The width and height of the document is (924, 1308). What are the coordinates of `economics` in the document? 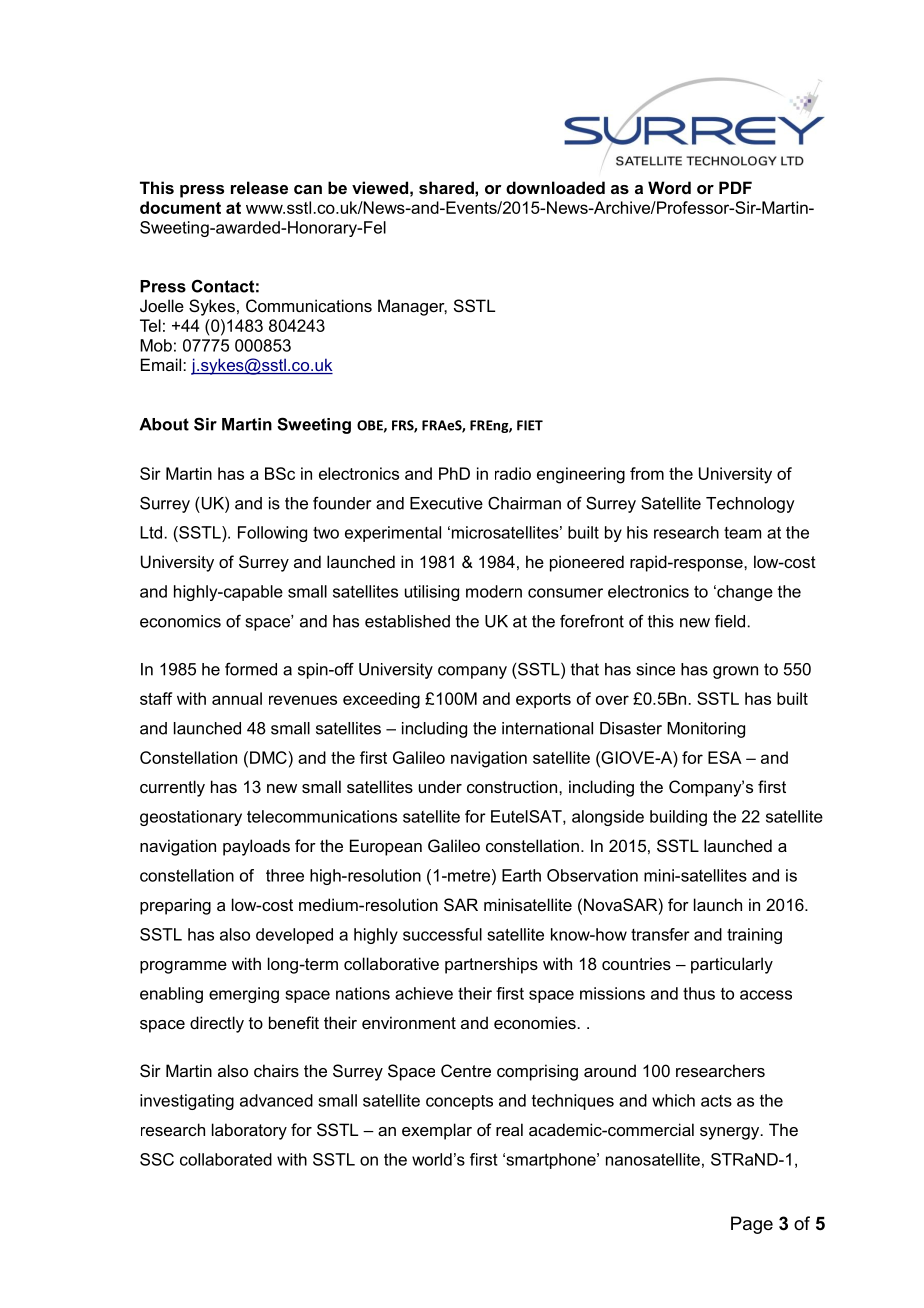 It's located at (180, 621).
